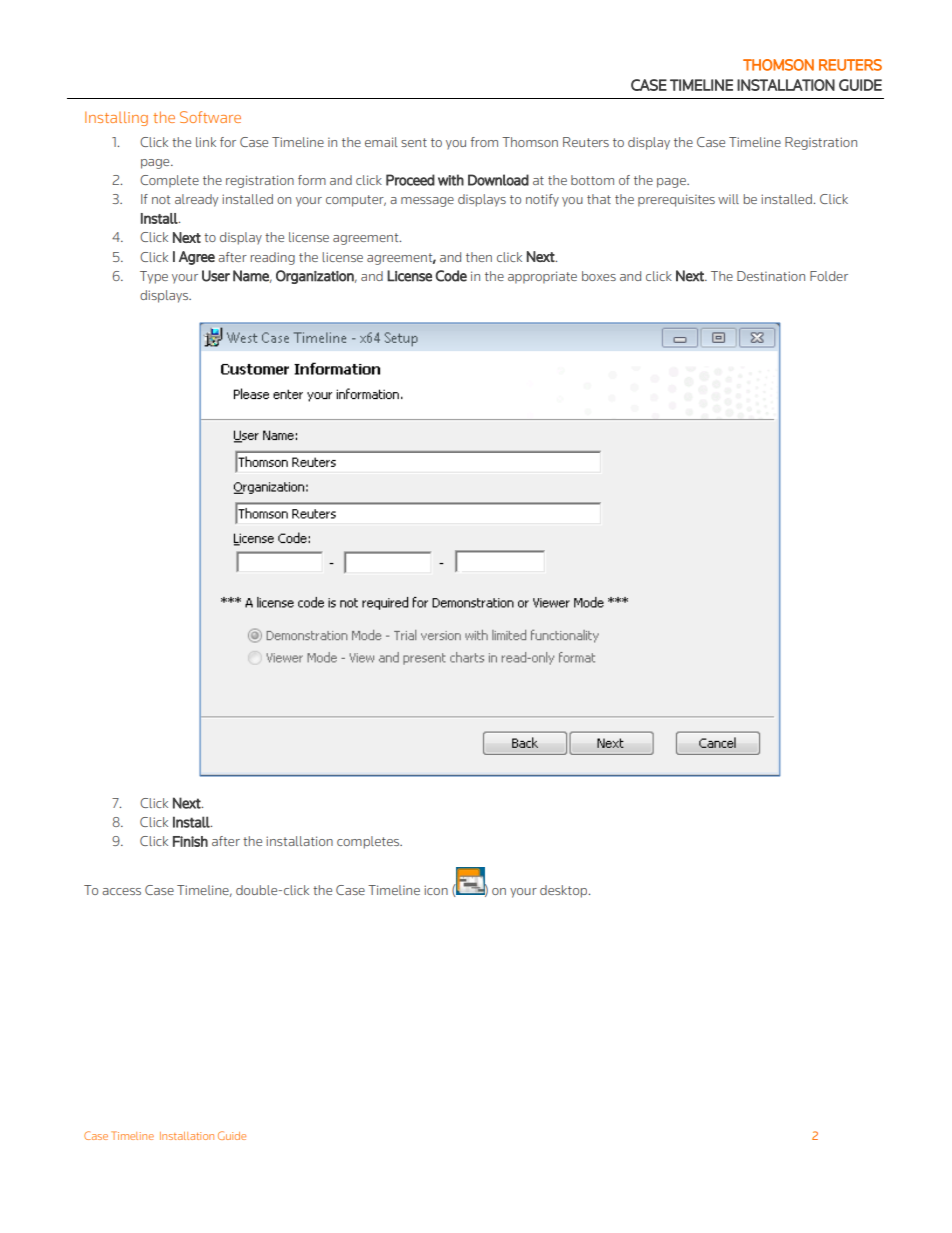 Image resolution: width=952 pixels, height=1233 pixels. What do you see at coordinates (121, 891) in the screenshot?
I see `access` at bounding box center [121, 891].
